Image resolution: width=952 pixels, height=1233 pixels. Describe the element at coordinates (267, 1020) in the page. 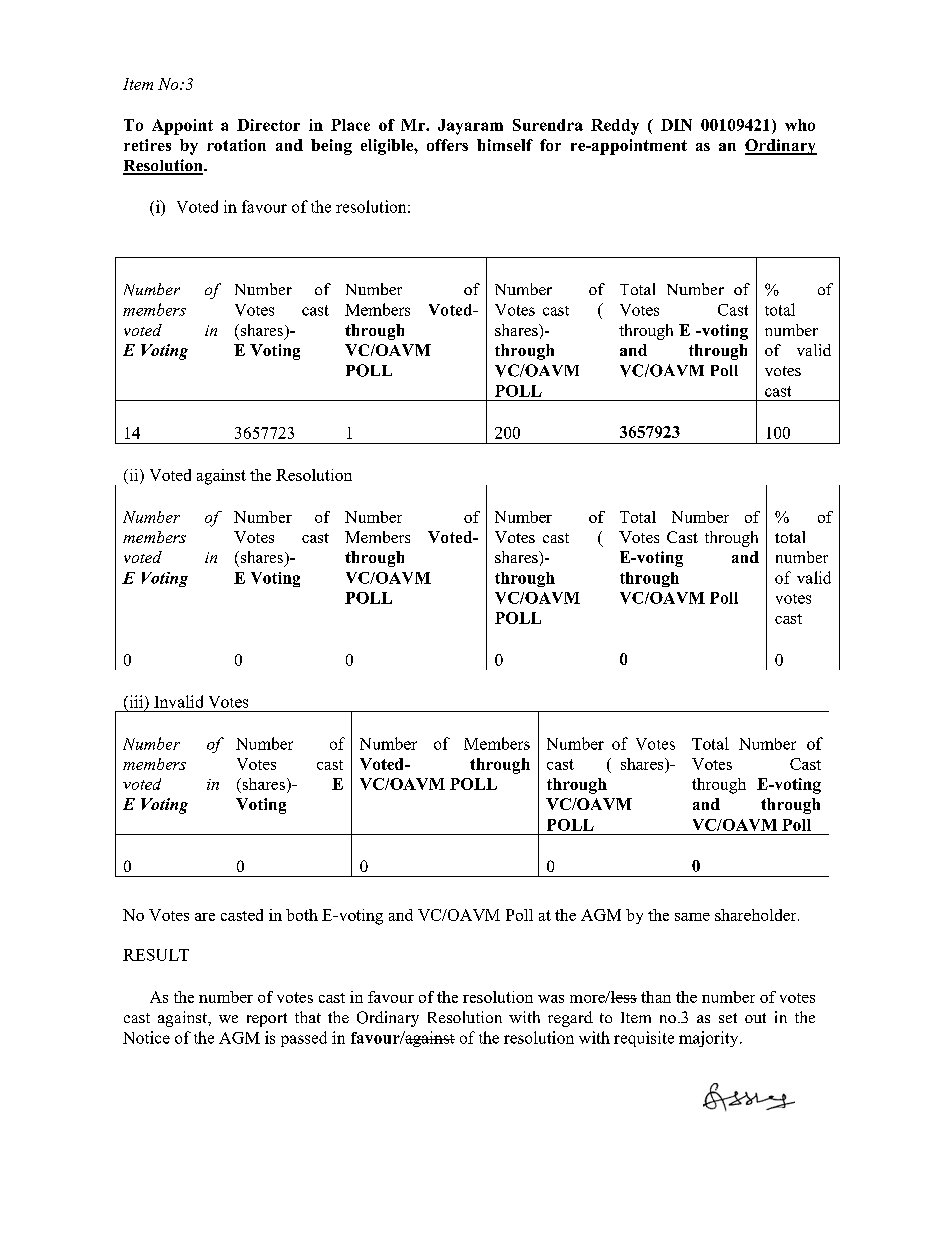

I see `report` at that location.
